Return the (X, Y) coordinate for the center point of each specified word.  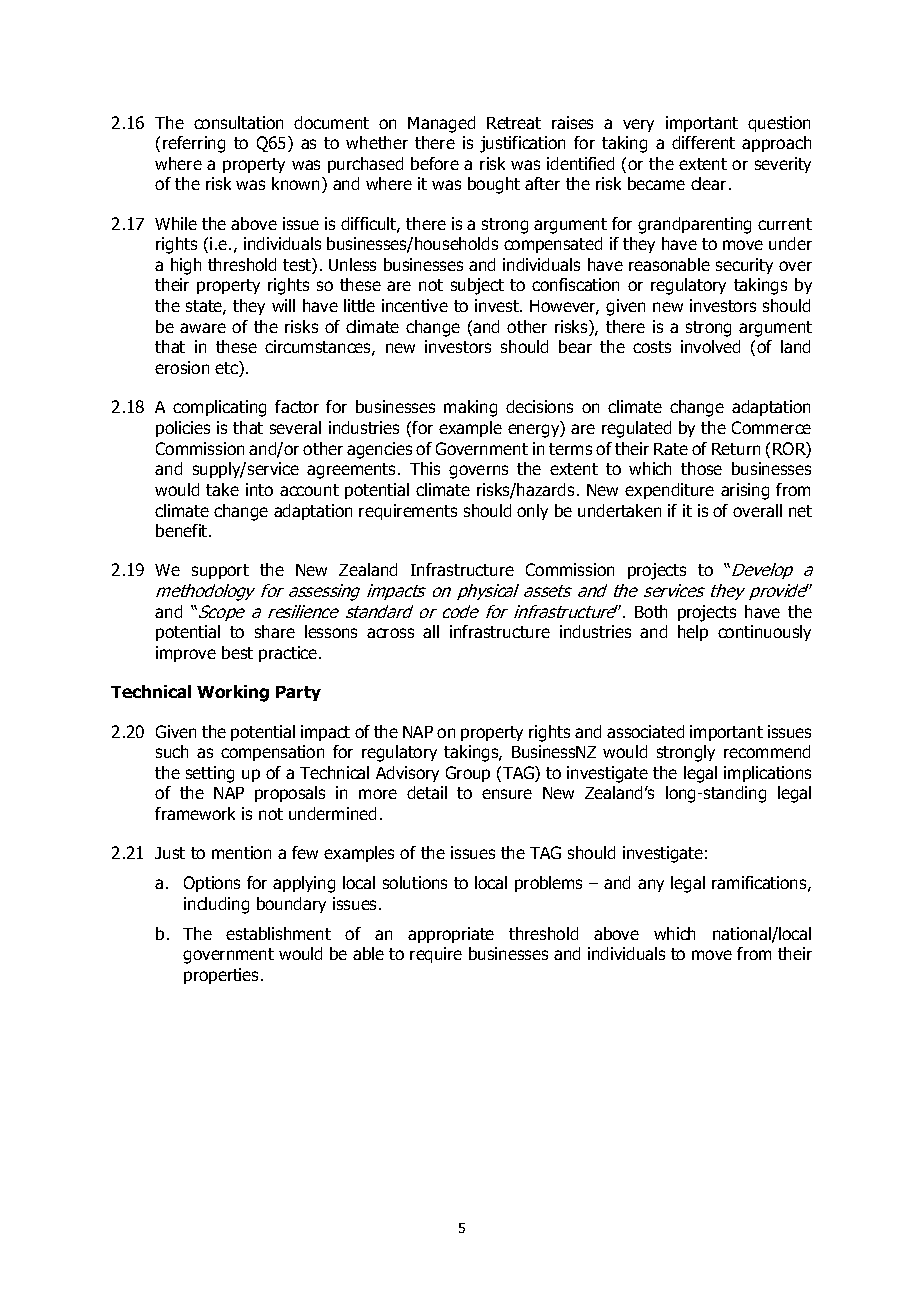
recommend (767, 751)
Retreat (514, 123)
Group (468, 774)
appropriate (451, 935)
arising (745, 491)
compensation (272, 753)
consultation (238, 122)
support (220, 571)
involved (710, 346)
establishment (278, 933)
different (703, 142)
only (532, 512)
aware (203, 328)
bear (575, 346)
